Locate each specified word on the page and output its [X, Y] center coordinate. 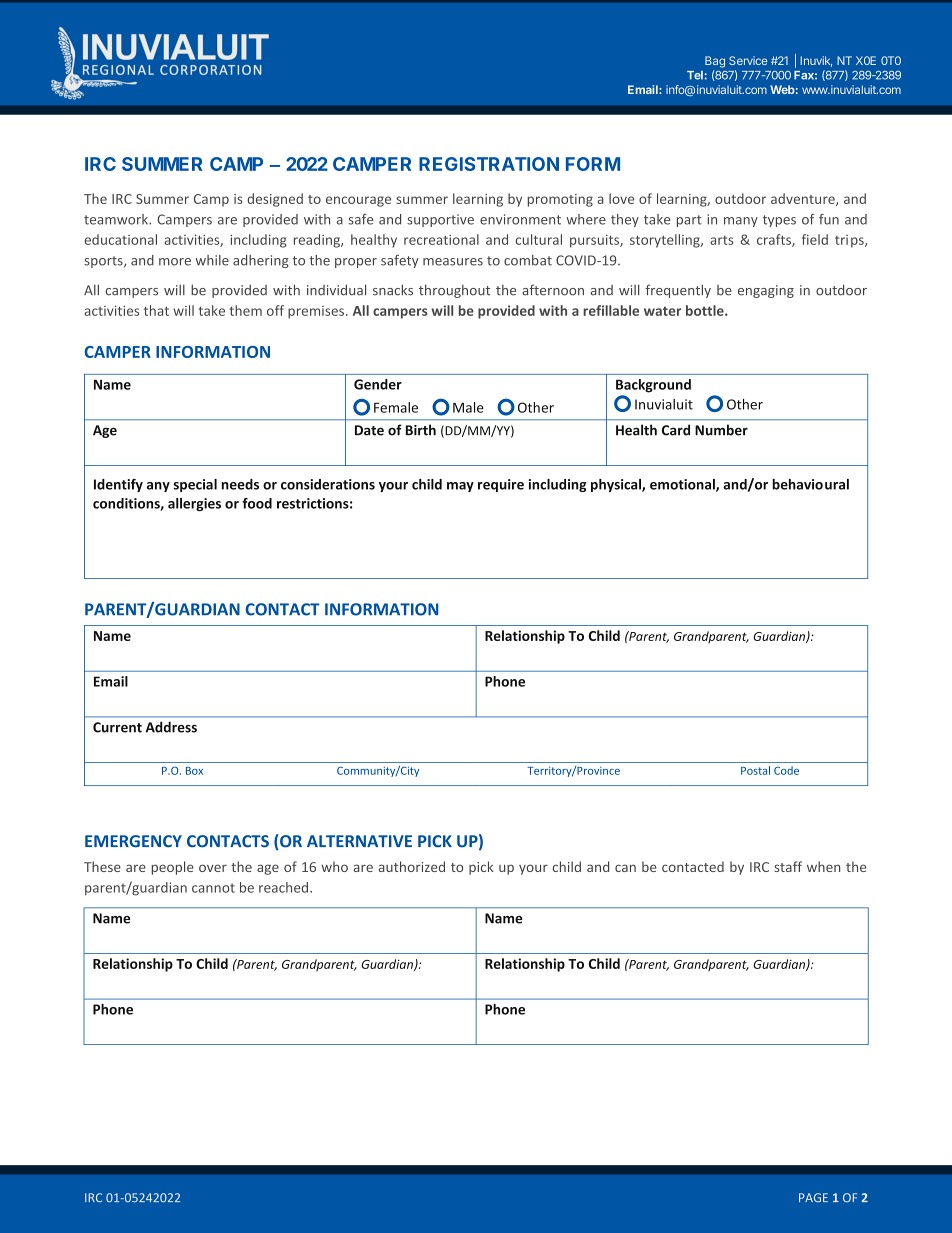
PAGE [813, 1197]
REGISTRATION [489, 164]
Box [194, 771]
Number [721, 430]
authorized [412, 866]
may [460, 487]
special [195, 485]
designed [275, 200]
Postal [755, 770]
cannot [213, 888]
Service [748, 60]
